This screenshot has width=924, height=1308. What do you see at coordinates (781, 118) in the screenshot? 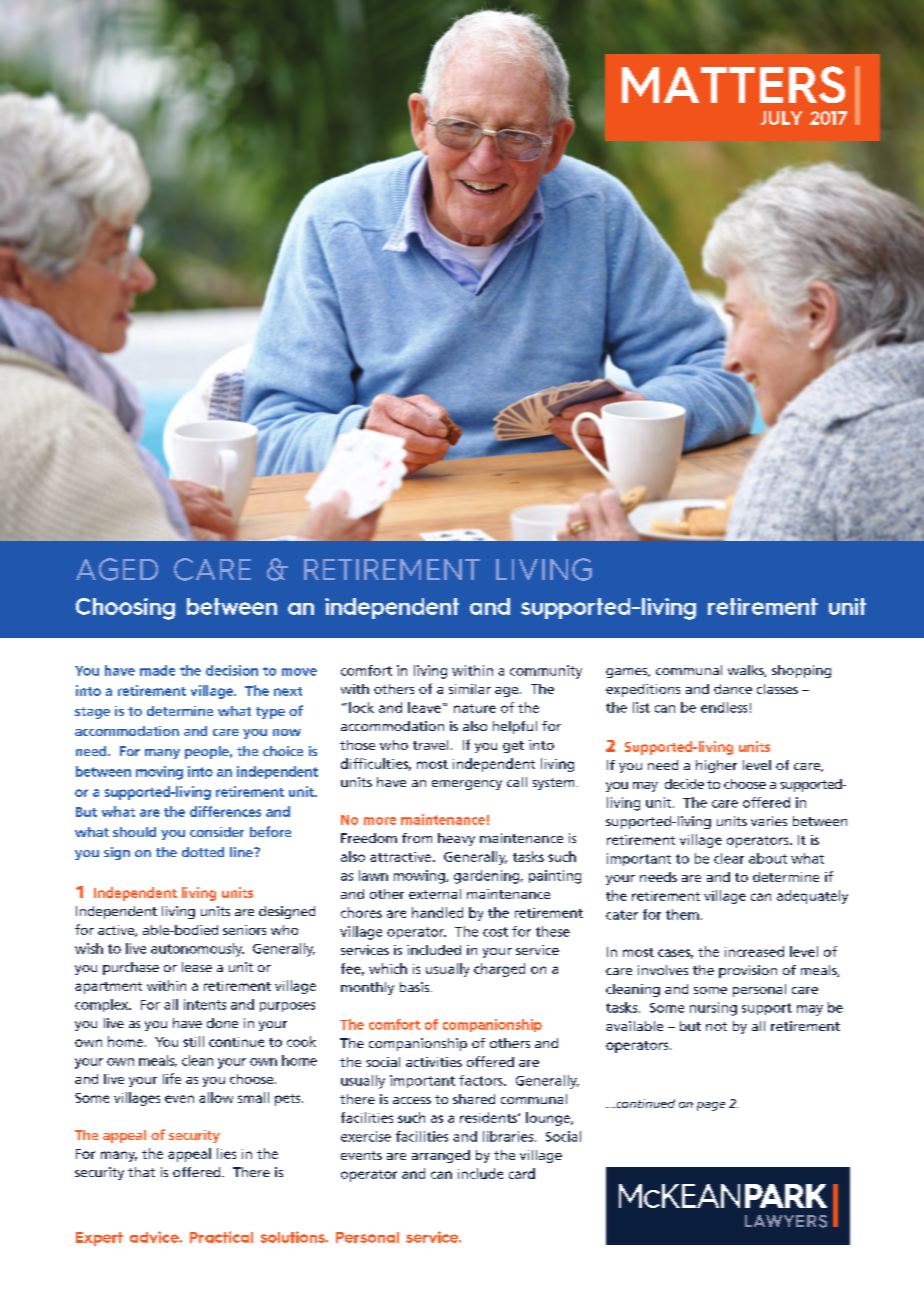
I see `JULY` at bounding box center [781, 118].
